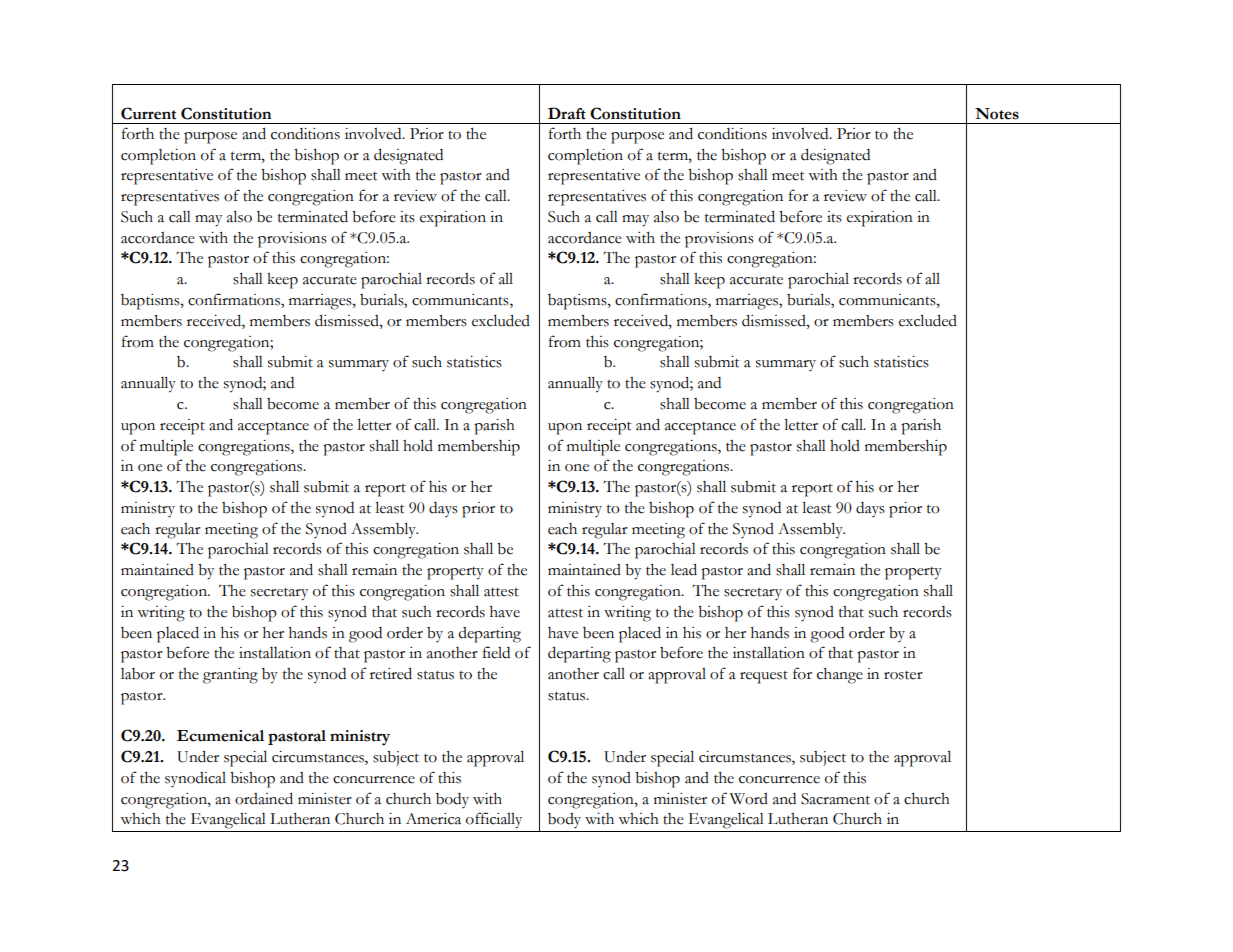 The height and width of the screenshot is (952, 1233). Describe the element at coordinates (230, 676) in the screenshot. I see `granting` at that location.
